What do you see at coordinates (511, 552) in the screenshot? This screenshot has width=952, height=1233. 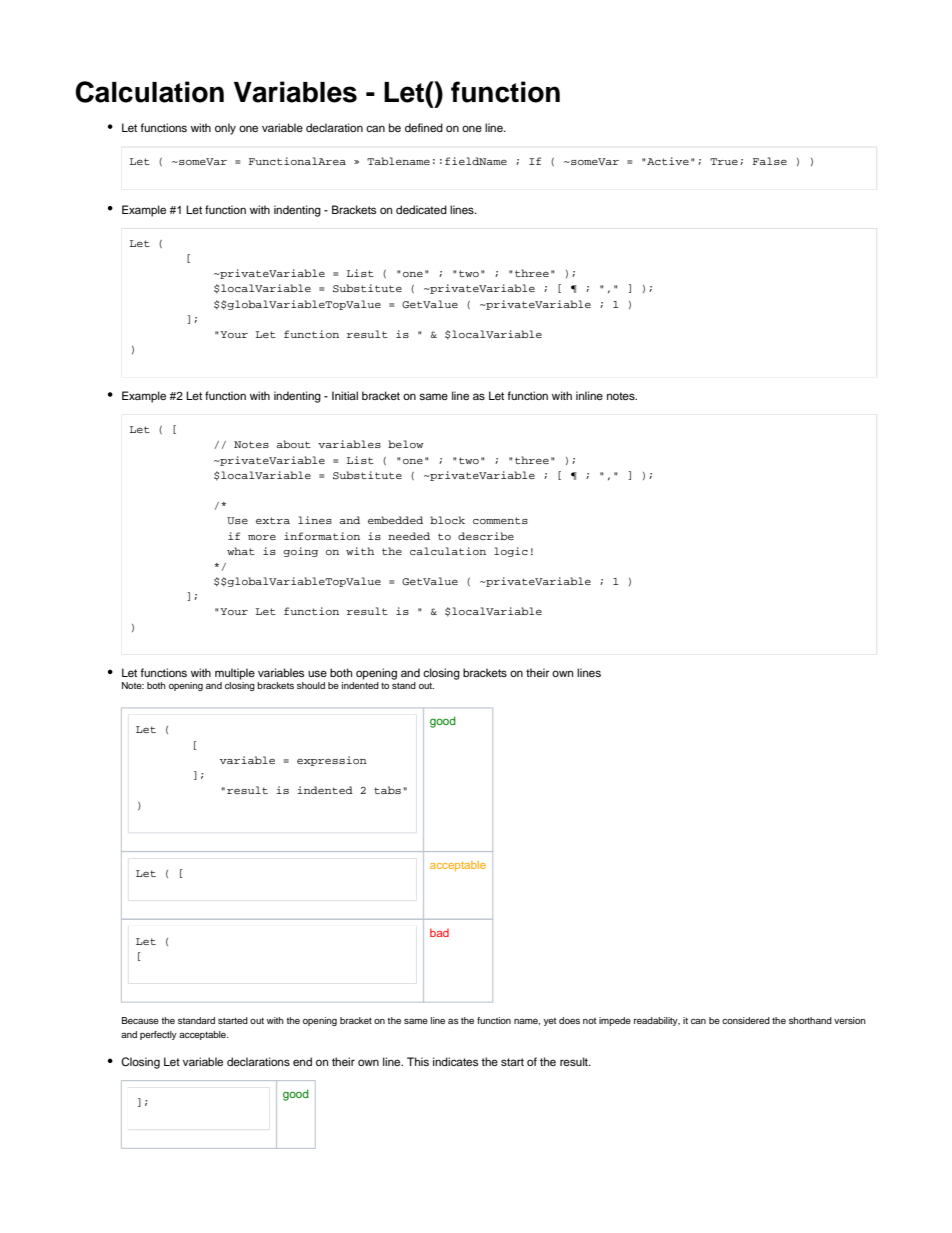 I see `logic` at bounding box center [511, 552].
